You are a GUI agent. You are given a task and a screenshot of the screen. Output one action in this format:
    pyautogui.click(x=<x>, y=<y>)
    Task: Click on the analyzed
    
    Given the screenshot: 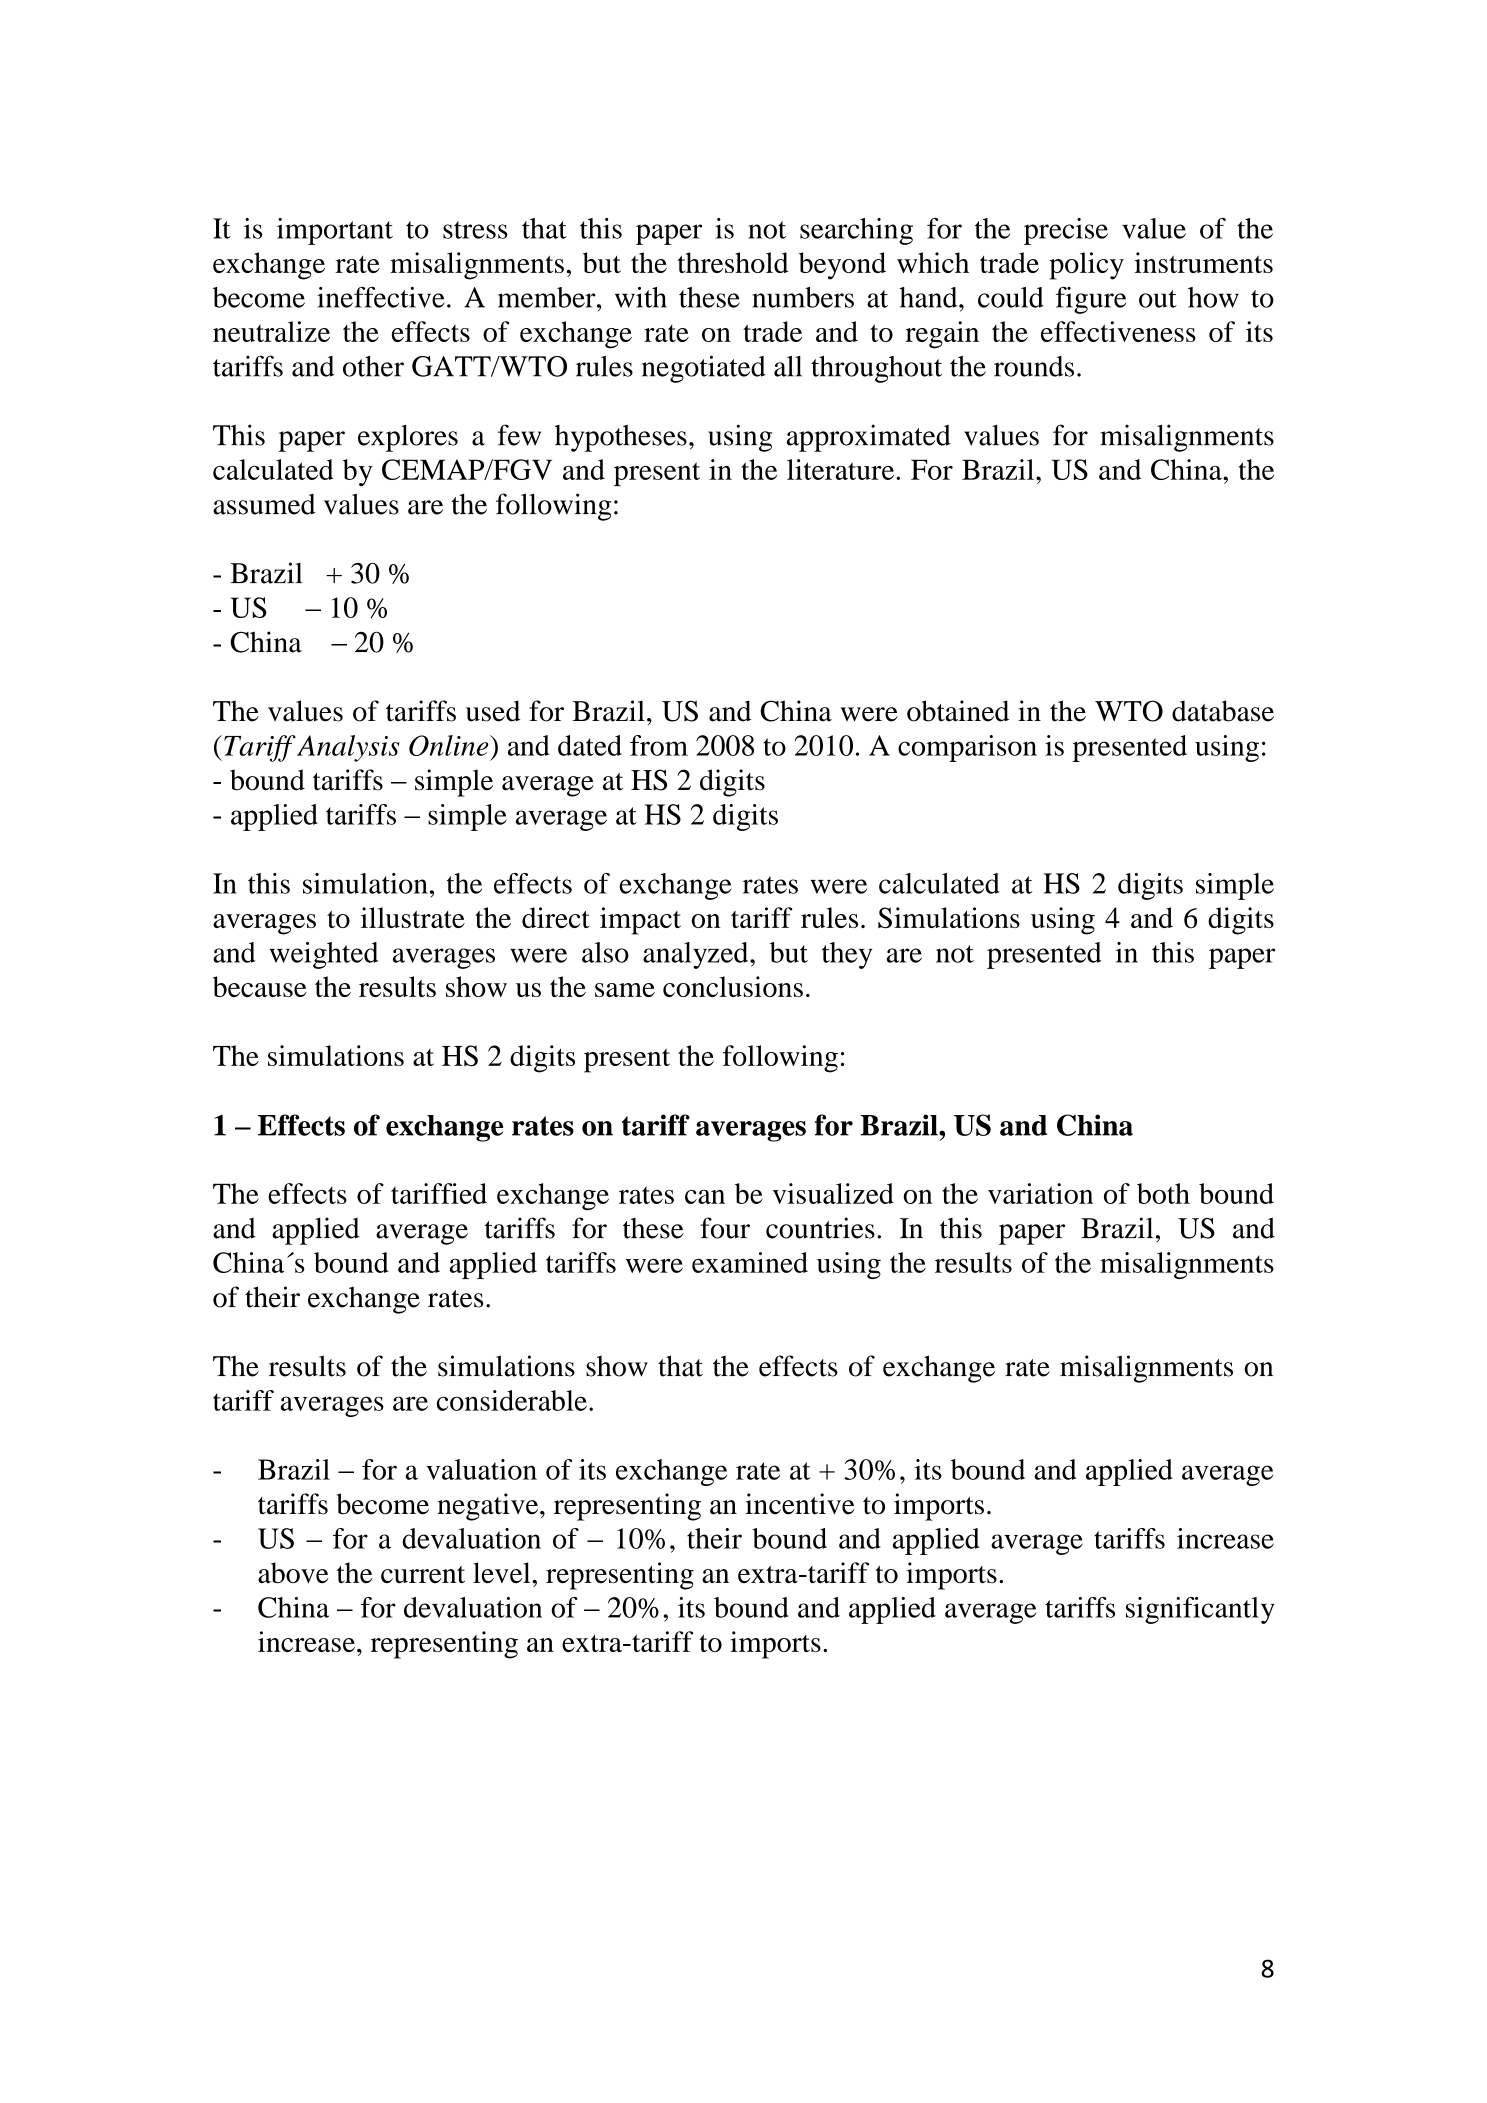 What is the action you would take?
    pyautogui.click(x=697, y=955)
